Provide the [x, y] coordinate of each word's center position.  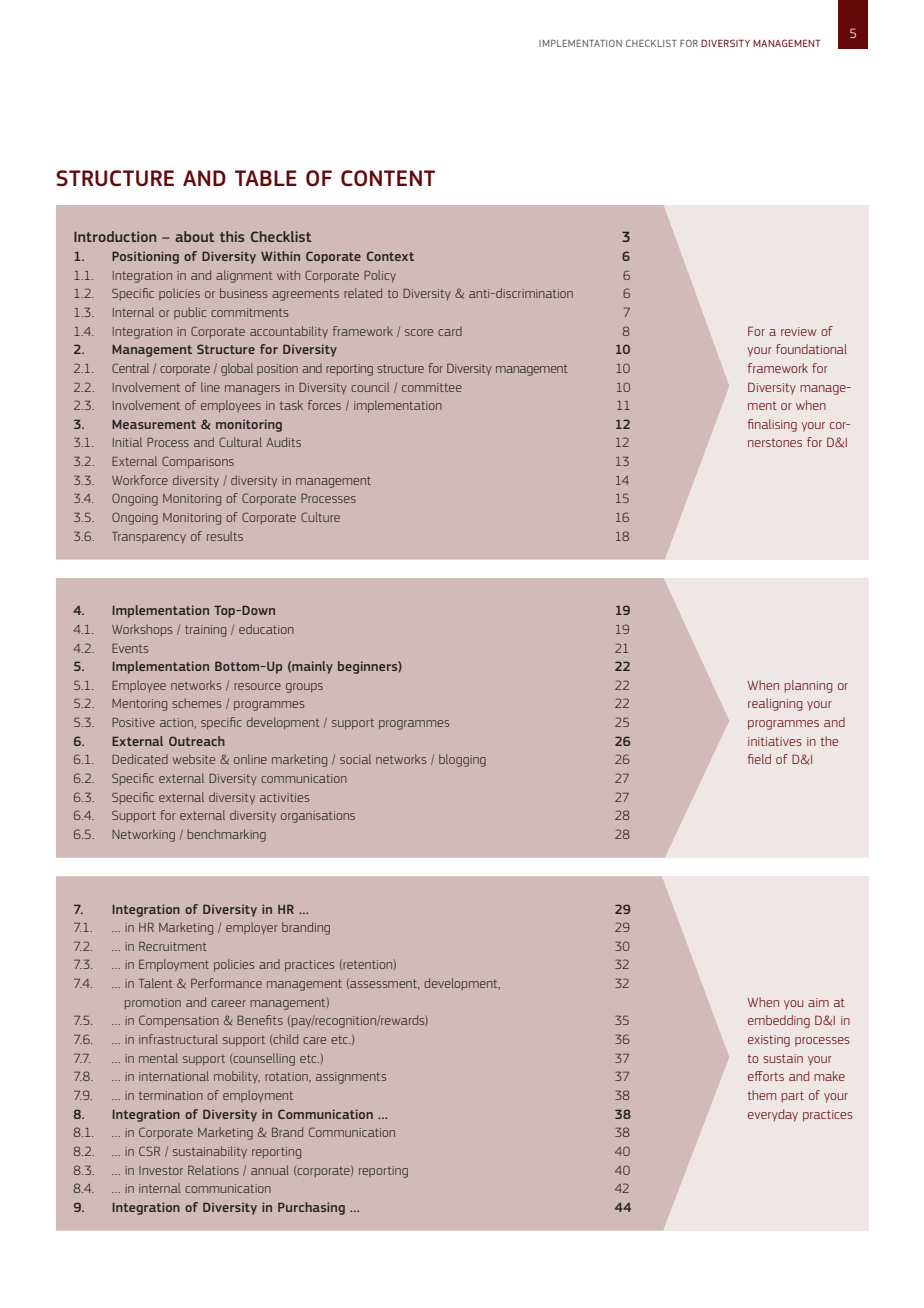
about [194, 236]
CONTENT [388, 178]
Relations [213, 1170]
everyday [773, 1115]
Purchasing [311, 1208]
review [799, 331]
